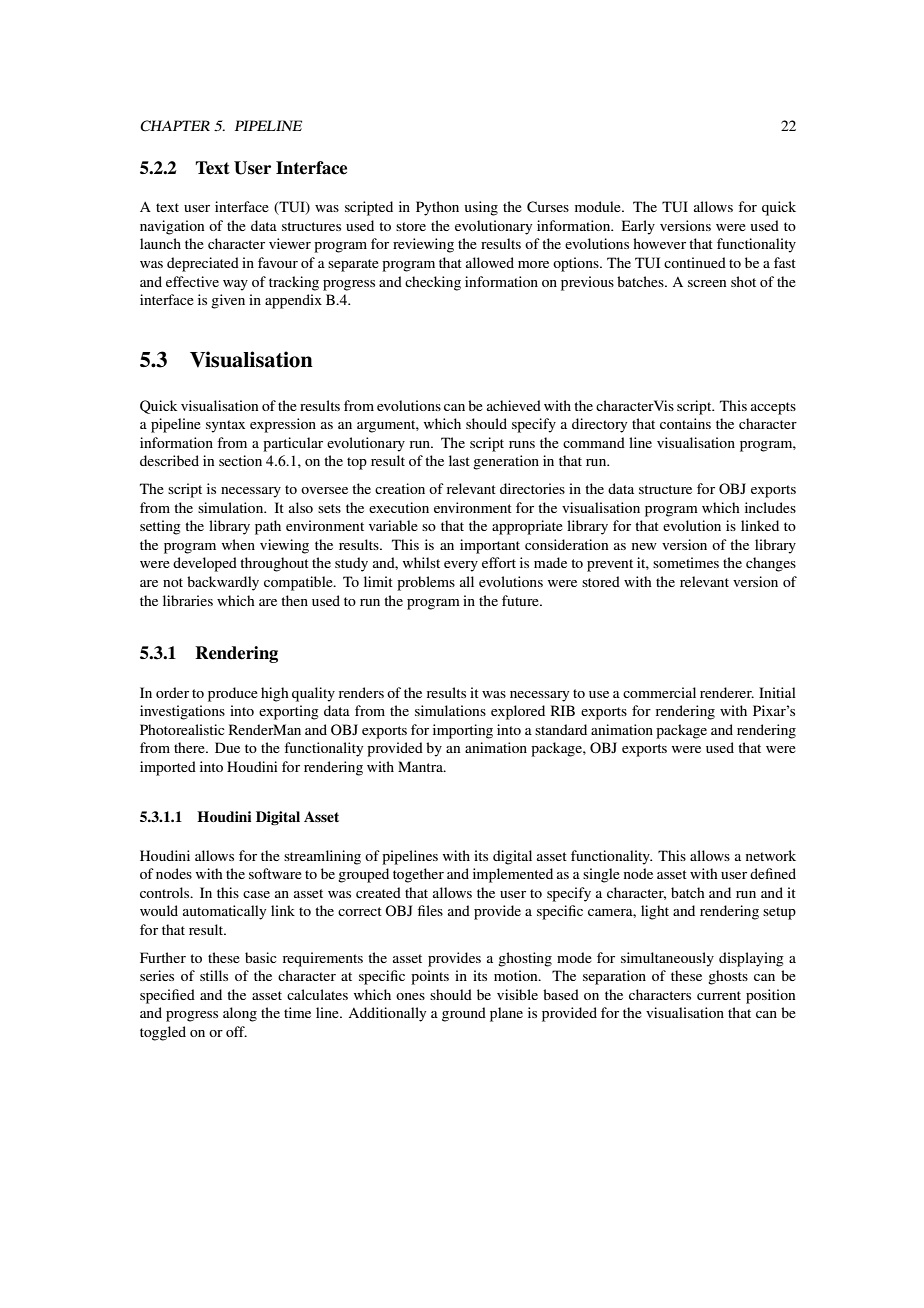 Image resolution: width=924 pixels, height=1308 pixels. Describe the element at coordinates (695, 262) in the image. I see `continued` at that location.
